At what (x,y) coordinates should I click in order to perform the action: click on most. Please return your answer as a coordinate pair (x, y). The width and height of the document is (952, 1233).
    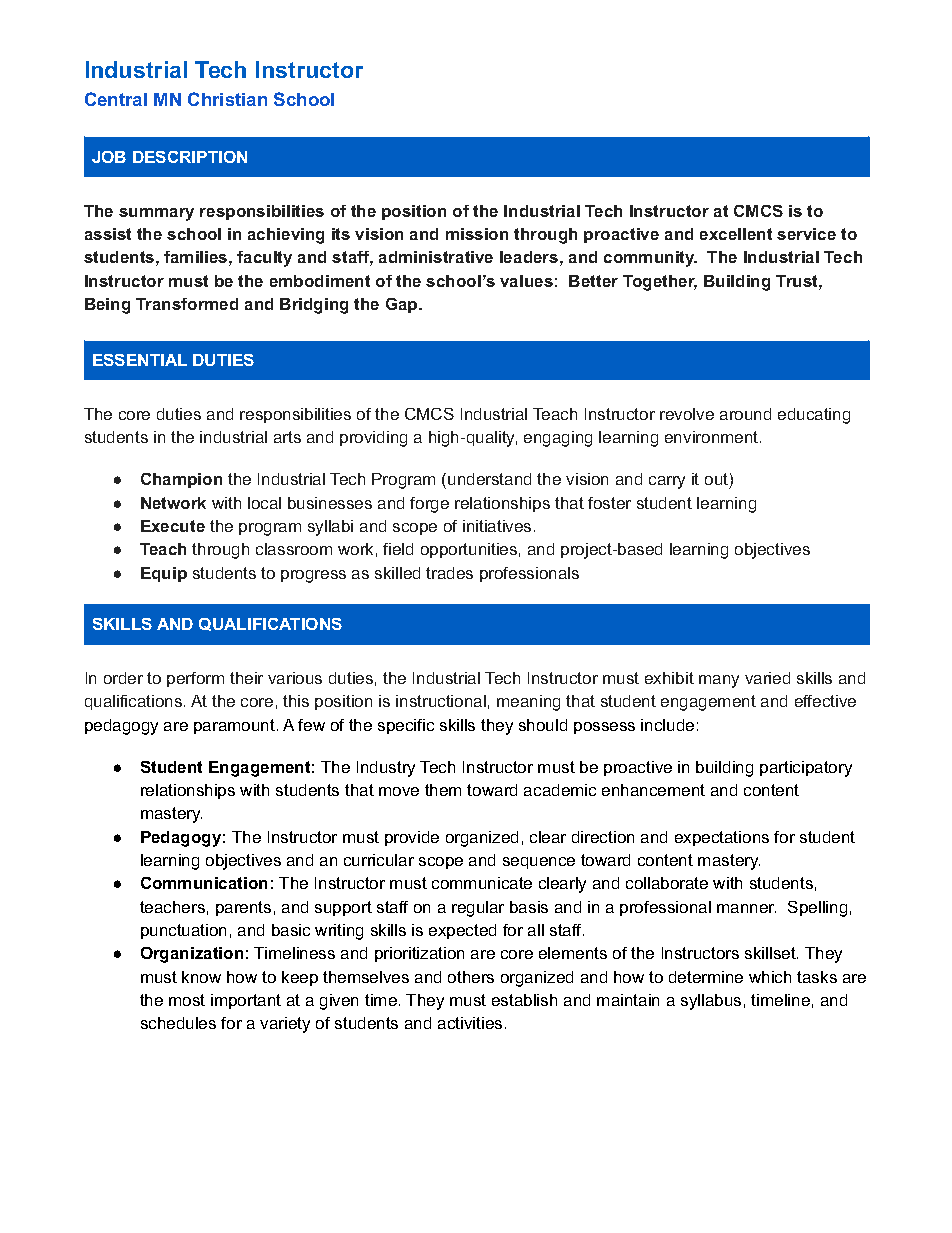
    Looking at the image, I should click on (187, 1000).
